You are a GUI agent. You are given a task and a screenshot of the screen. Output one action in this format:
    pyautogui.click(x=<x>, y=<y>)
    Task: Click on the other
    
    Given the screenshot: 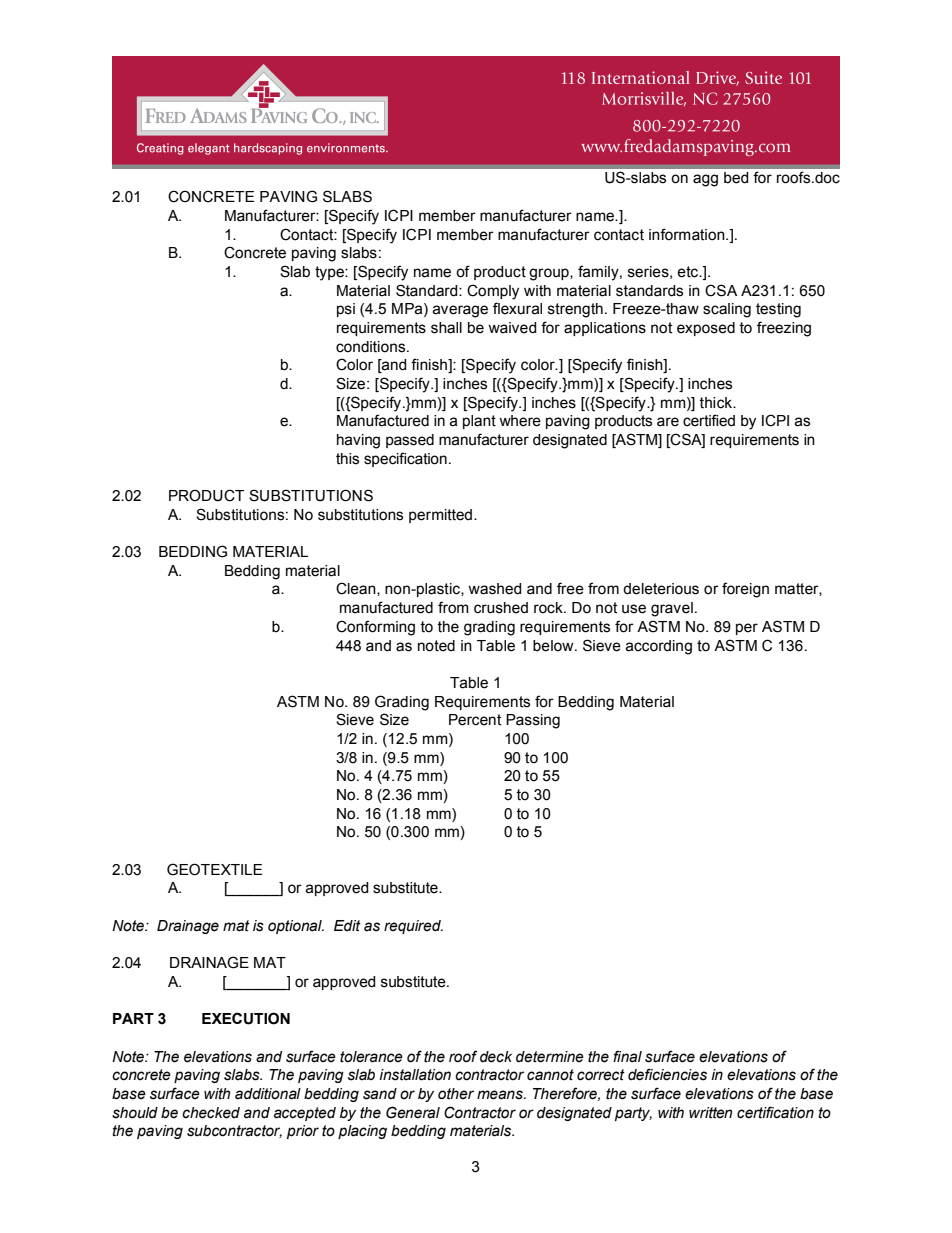 What is the action you would take?
    pyautogui.click(x=456, y=1094)
